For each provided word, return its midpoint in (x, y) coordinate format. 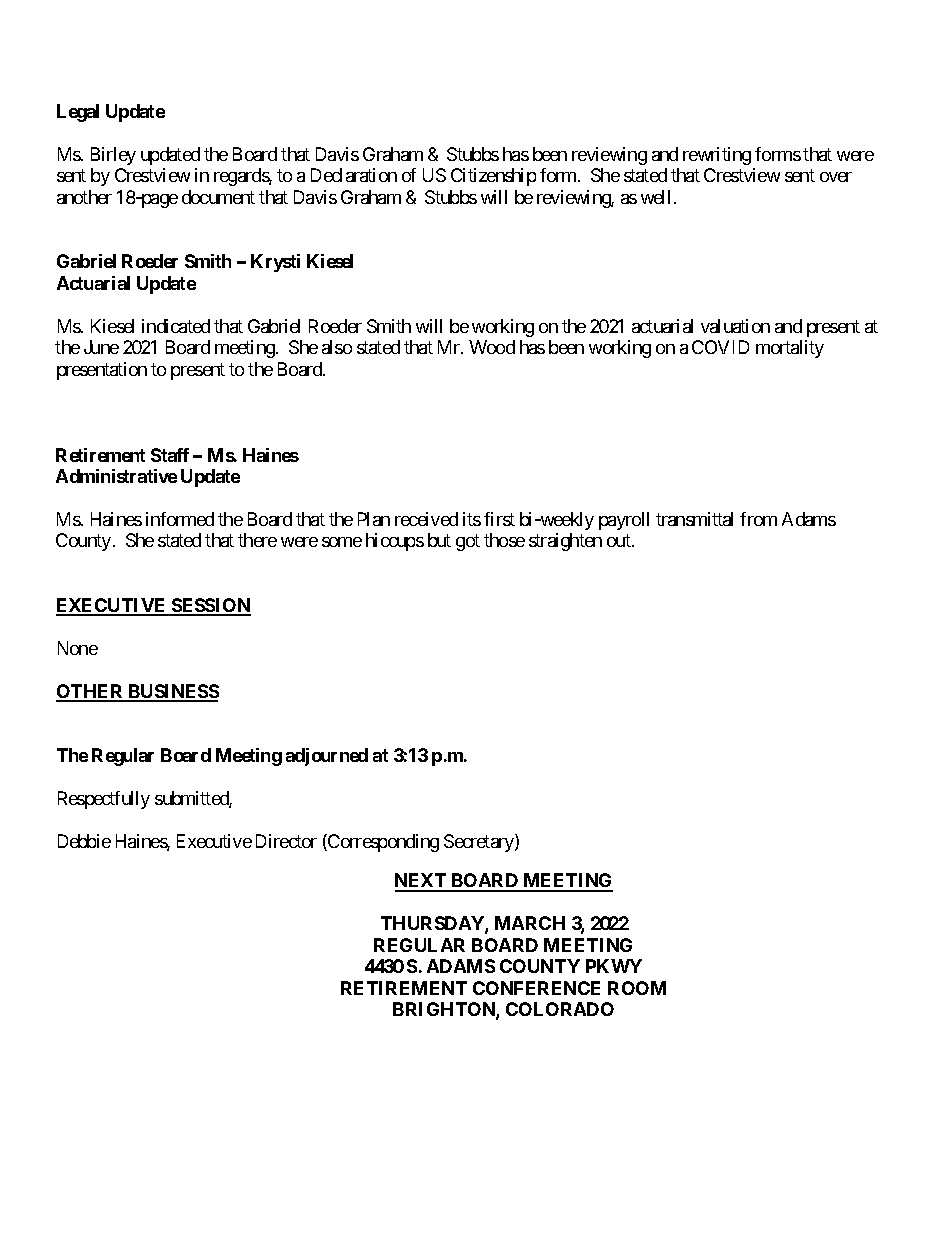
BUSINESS (172, 692)
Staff (170, 455)
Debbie (84, 841)
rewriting (717, 156)
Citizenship (493, 177)
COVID (720, 347)
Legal (78, 113)
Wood (492, 347)
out (620, 541)
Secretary (480, 843)
